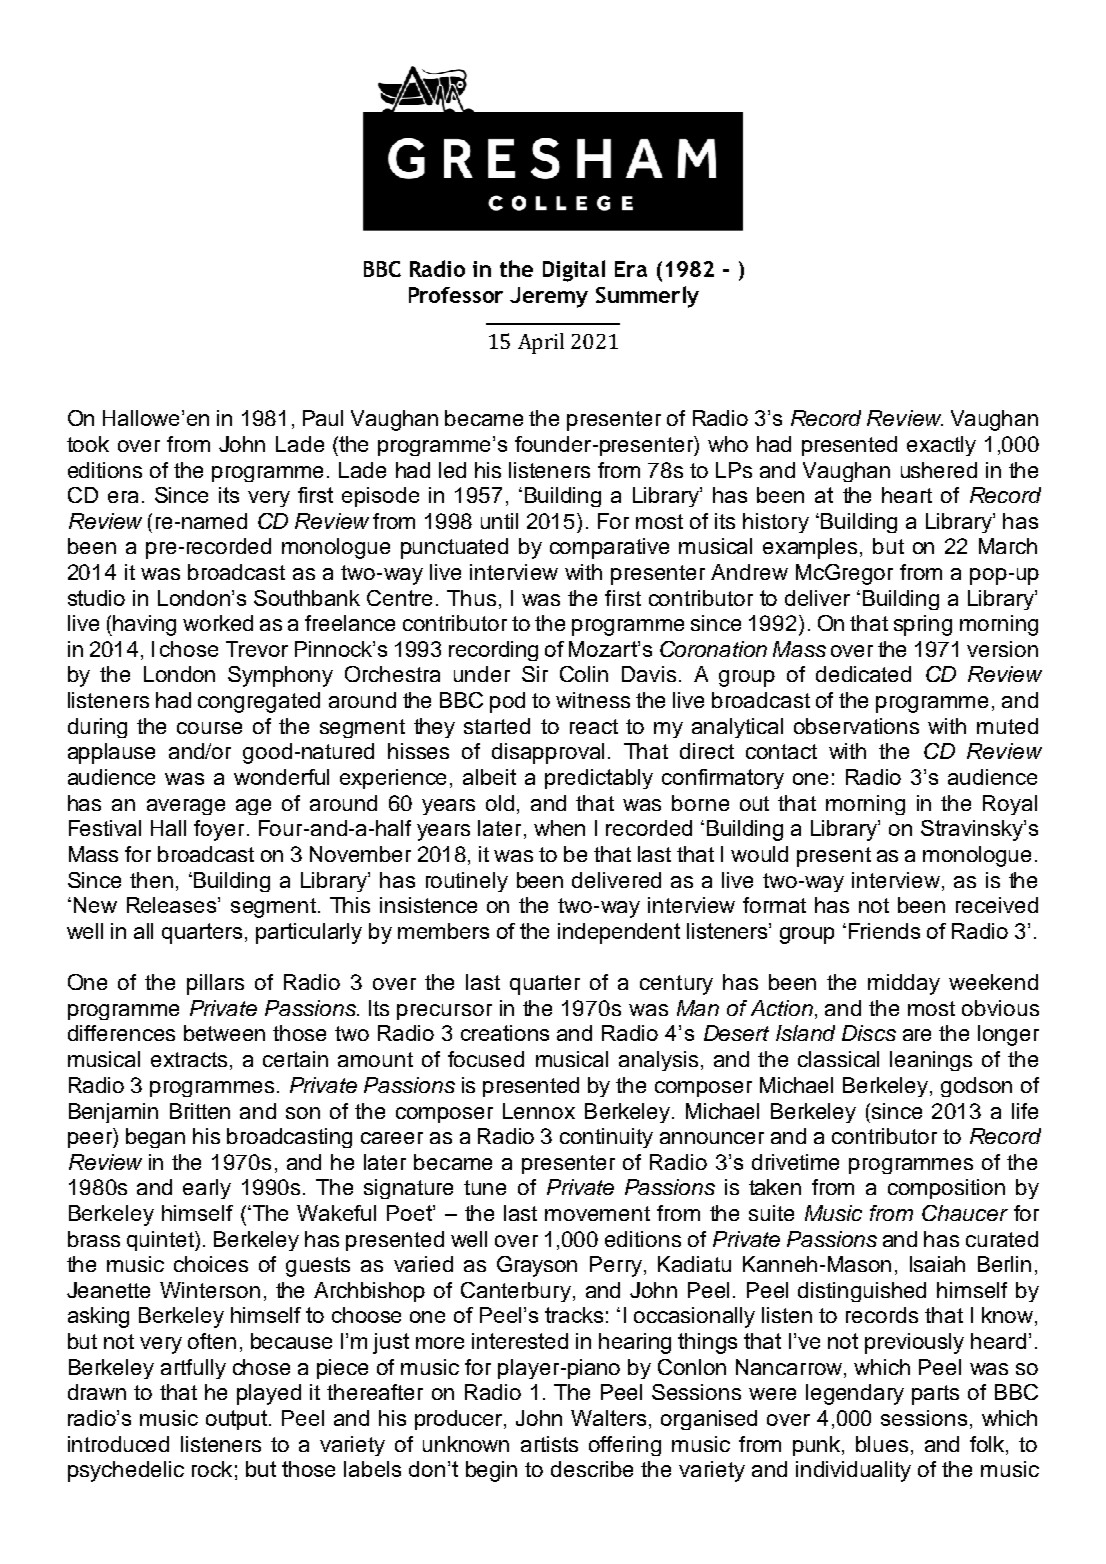 This screenshot has height=1564, width=1106. What do you see at coordinates (941, 446) in the screenshot?
I see `exactly` at bounding box center [941, 446].
